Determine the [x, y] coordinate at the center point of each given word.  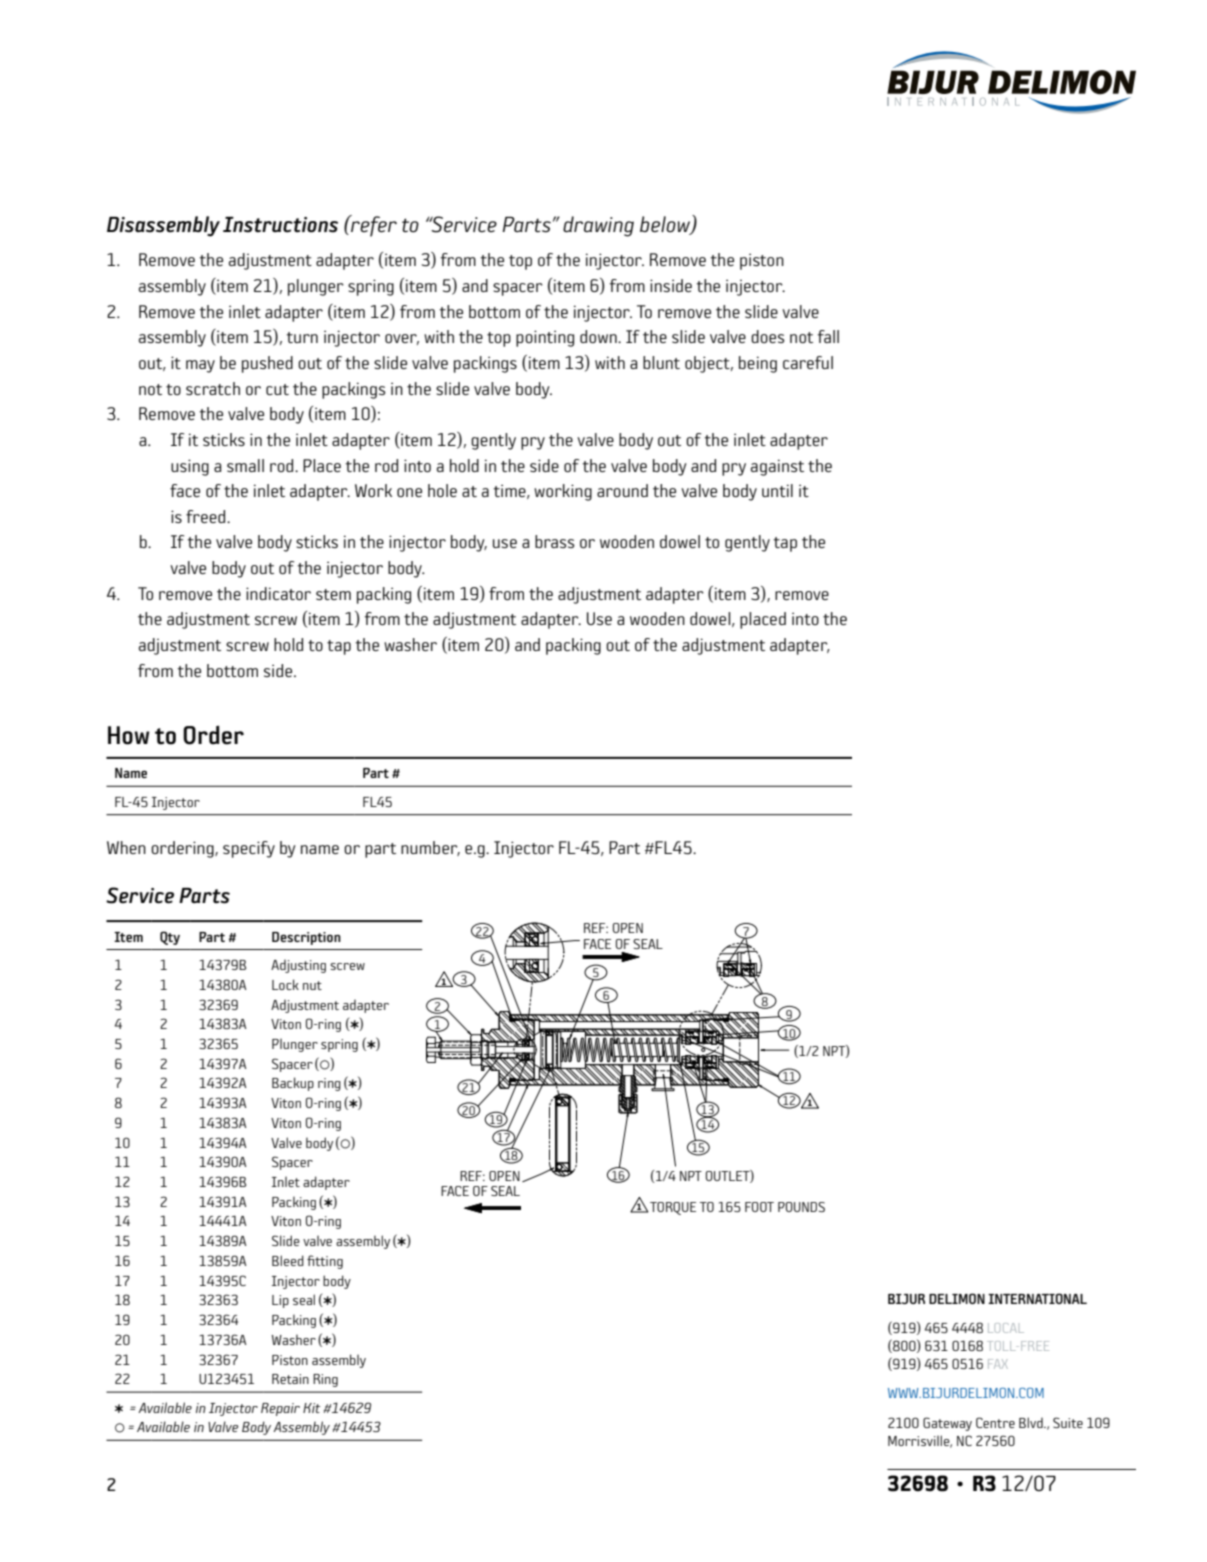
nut [312, 985]
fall [828, 336]
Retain [290, 1379]
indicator [278, 593]
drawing [598, 226]
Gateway [947, 1424]
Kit [312, 1408]
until [777, 490]
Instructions [280, 225]
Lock [285, 984]
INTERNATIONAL [1037, 1298]
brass [555, 541]
